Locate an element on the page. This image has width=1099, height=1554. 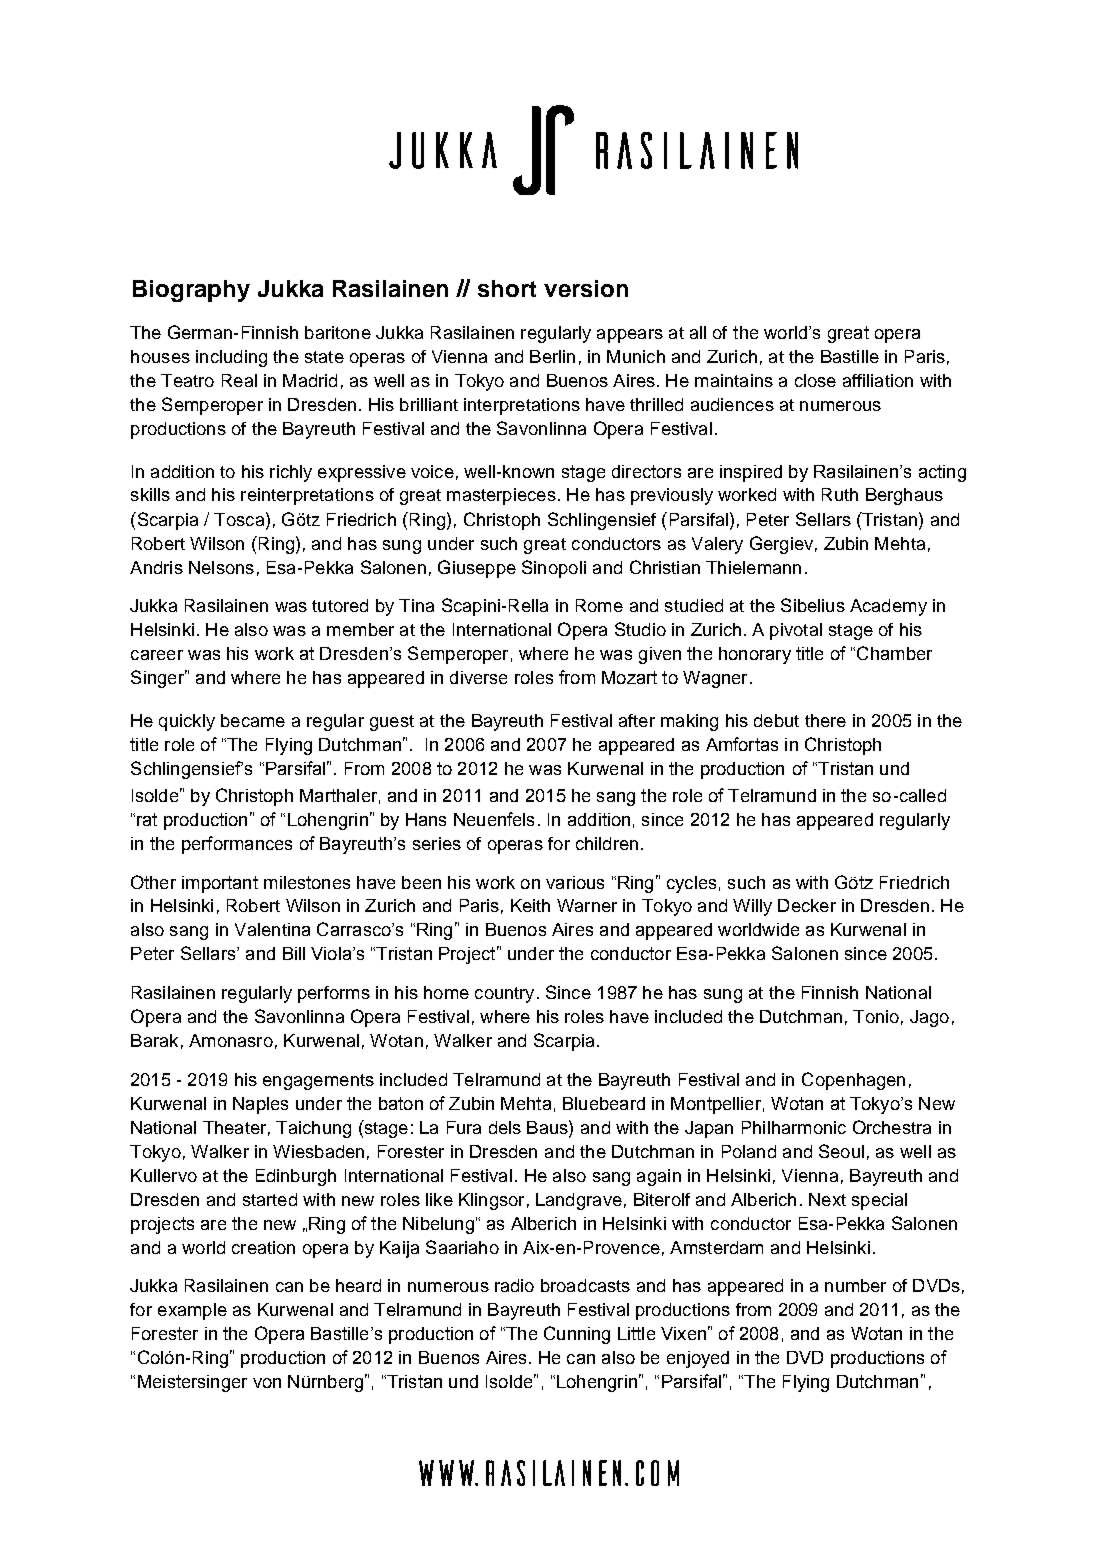
affiliation is located at coordinates (878, 380).
